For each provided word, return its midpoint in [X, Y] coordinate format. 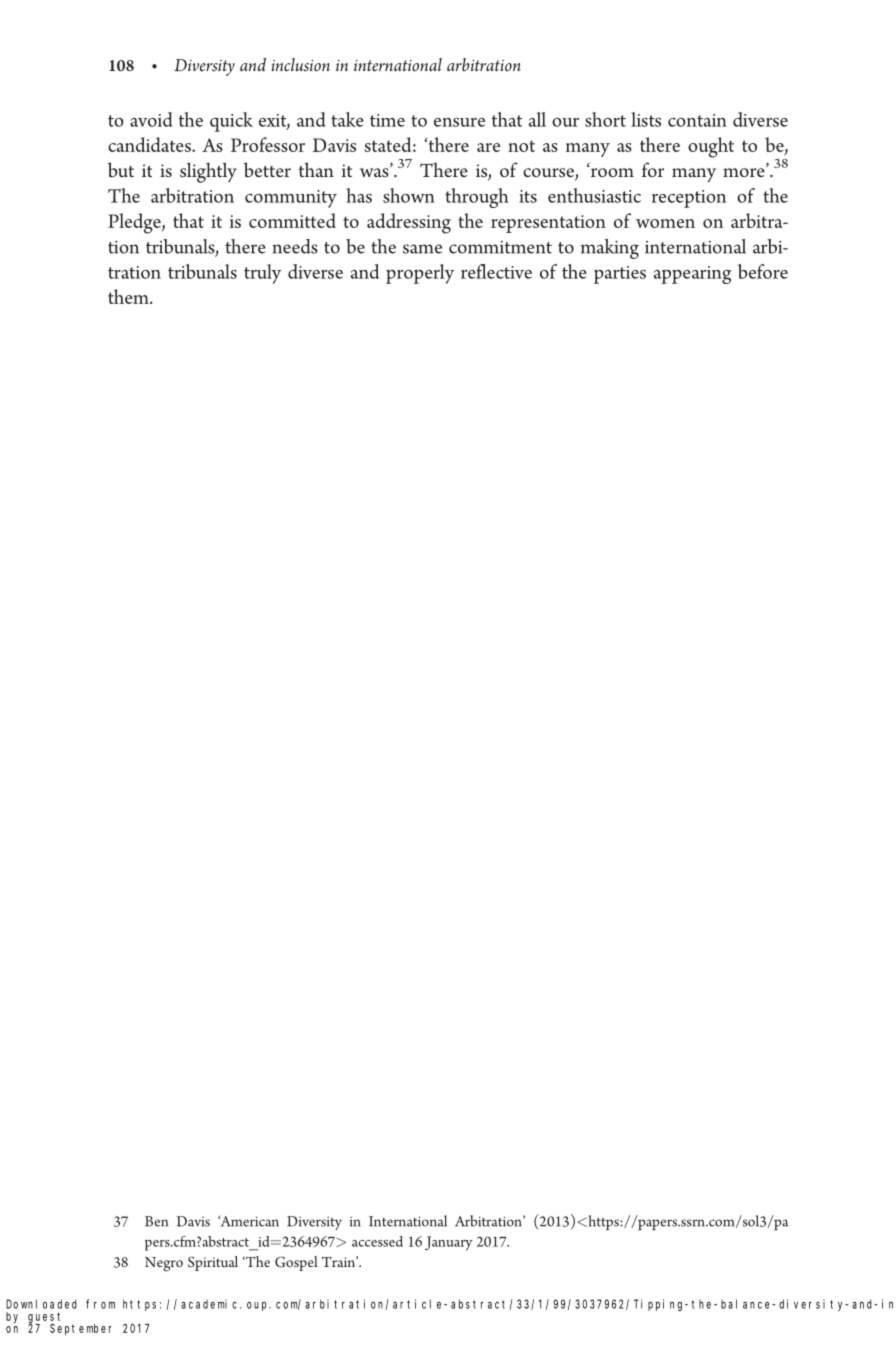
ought [711, 147]
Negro [164, 1264]
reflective [496, 271]
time [387, 120]
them [129, 296]
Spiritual [213, 1263]
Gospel [296, 1263]
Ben [156, 1221]
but [121, 169]
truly [262, 274]
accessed [377, 1241]
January [449, 1243]
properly [420, 274]
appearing [693, 275]
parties [620, 275]
